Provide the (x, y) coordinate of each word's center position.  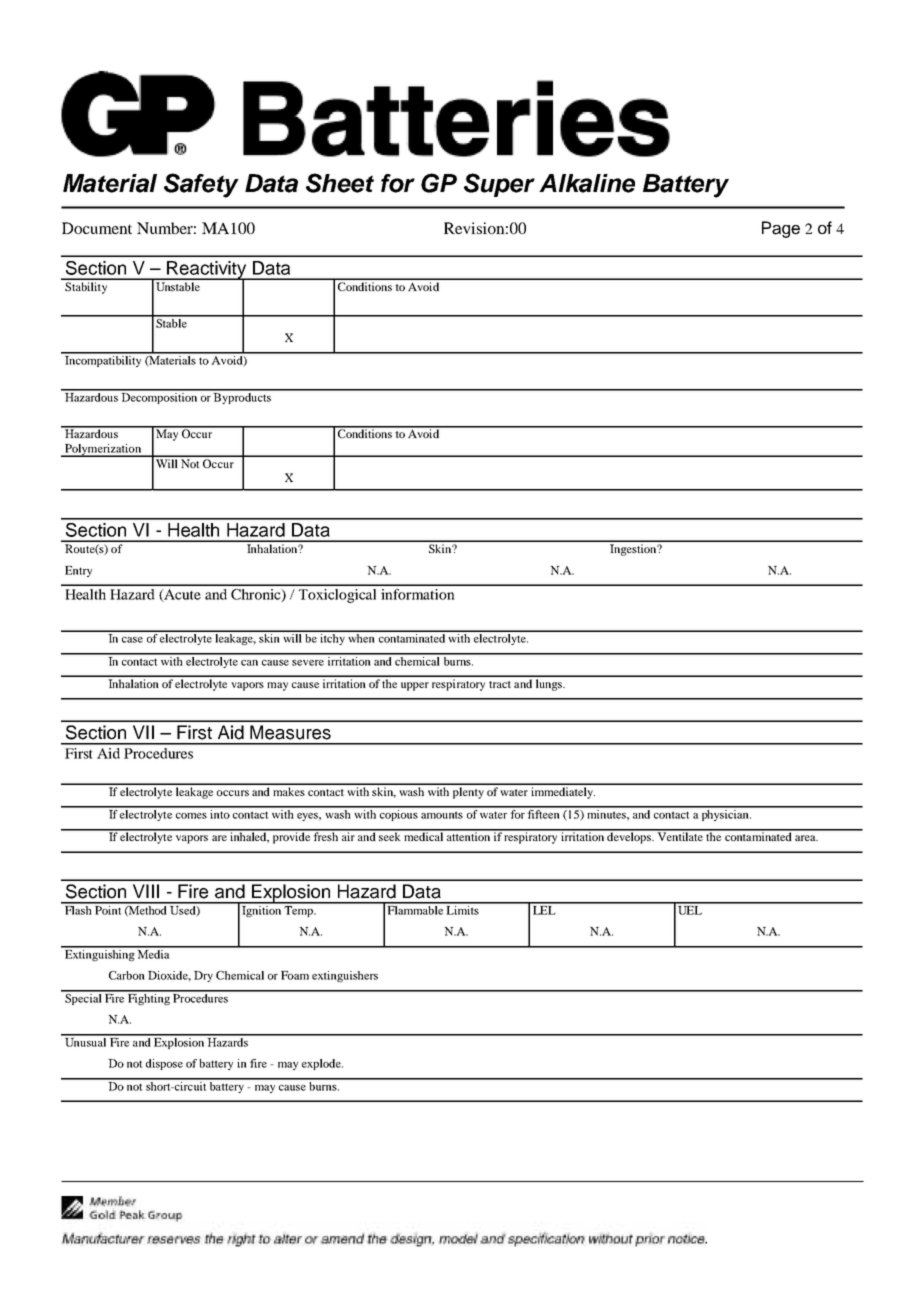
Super (499, 185)
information (418, 594)
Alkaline (587, 183)
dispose (164, 1064)
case (132, 640)
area (806, 838)
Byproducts (242, 397)
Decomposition (159, 397)
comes (191, 816)
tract (500, 684)
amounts (442, 815)
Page (781, 229)
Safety (201, 185)
